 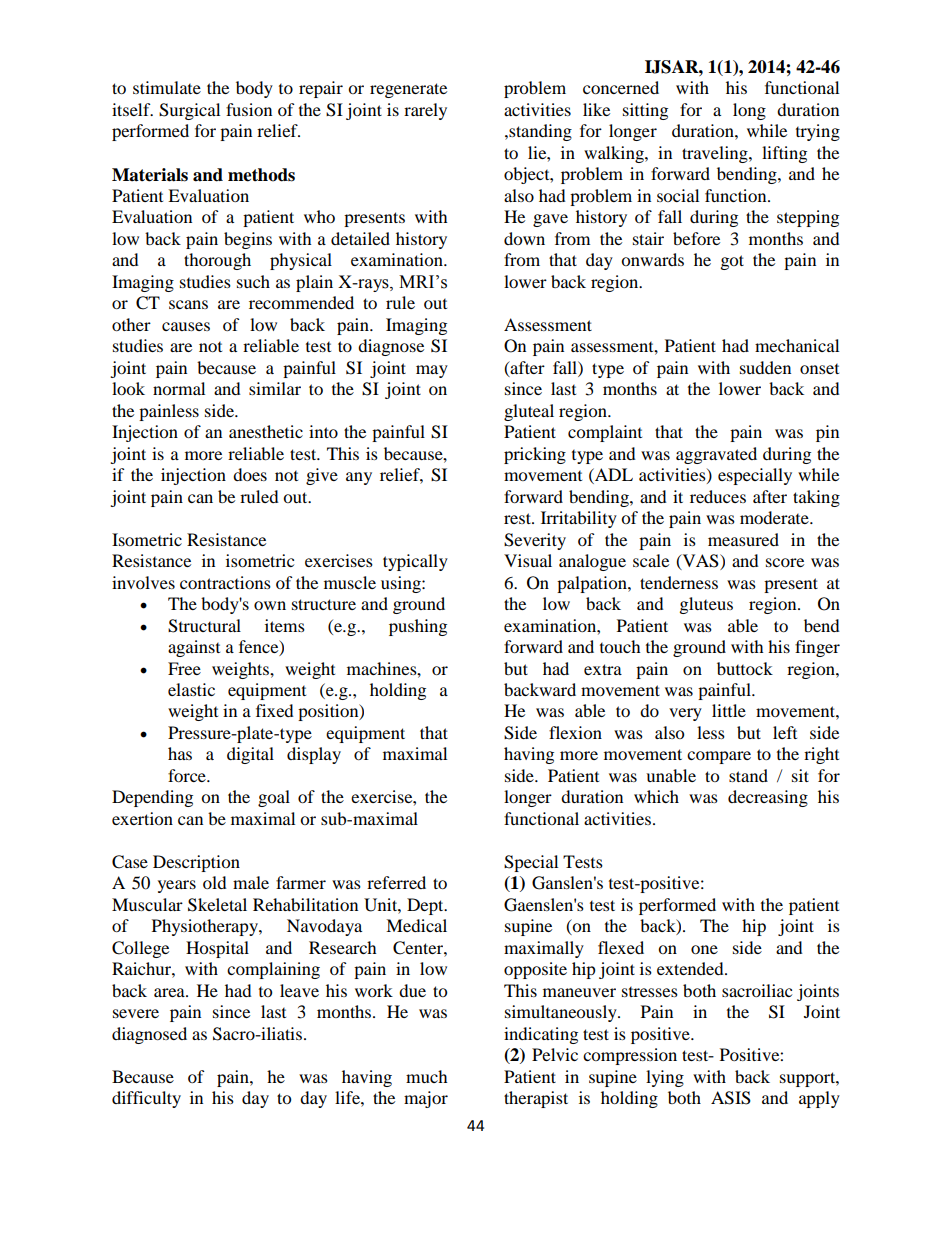 I want to click on may, so click(x=432, y=371).
